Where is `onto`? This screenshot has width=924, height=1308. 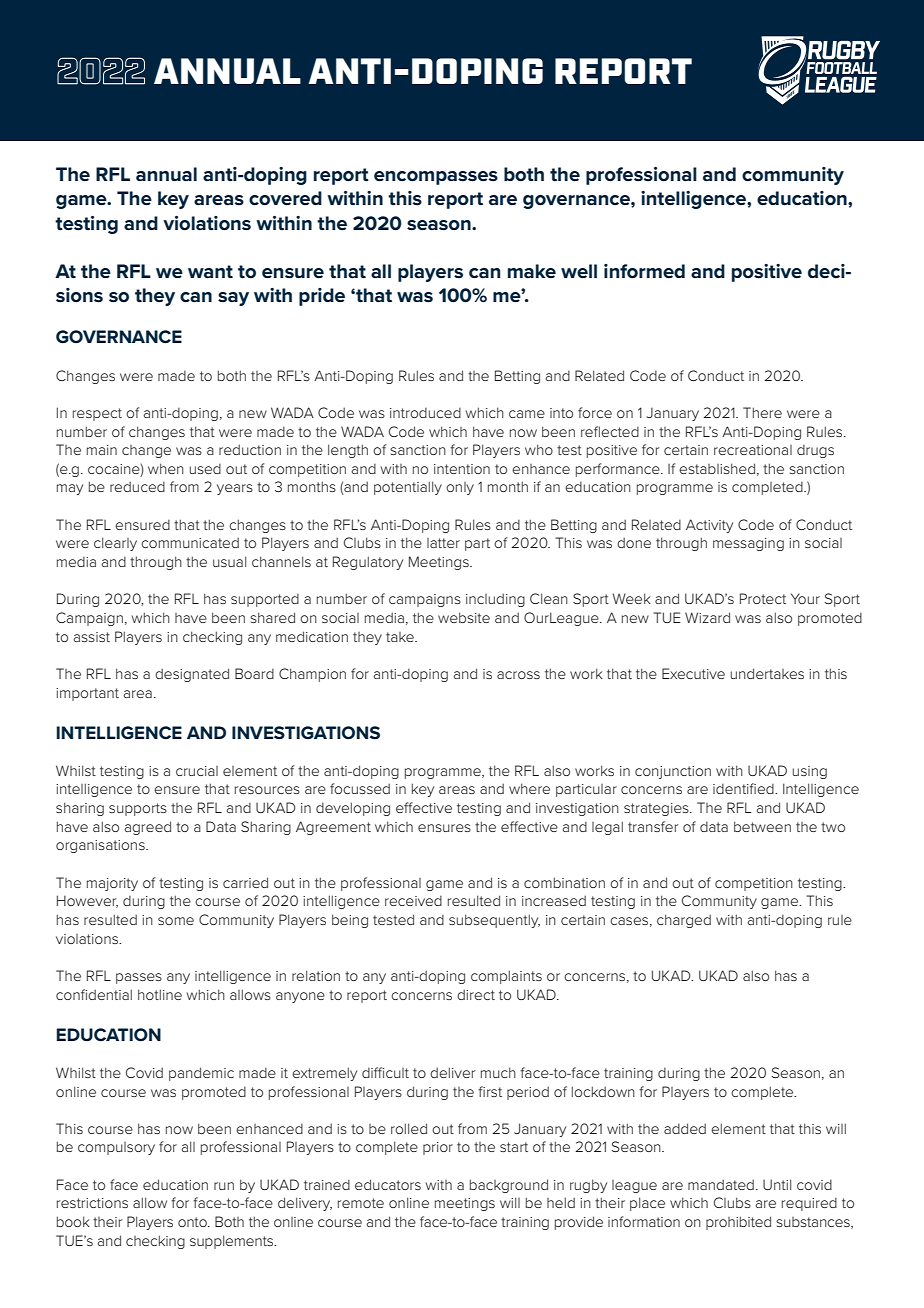 onto is located at coordinates (193, 1222).
